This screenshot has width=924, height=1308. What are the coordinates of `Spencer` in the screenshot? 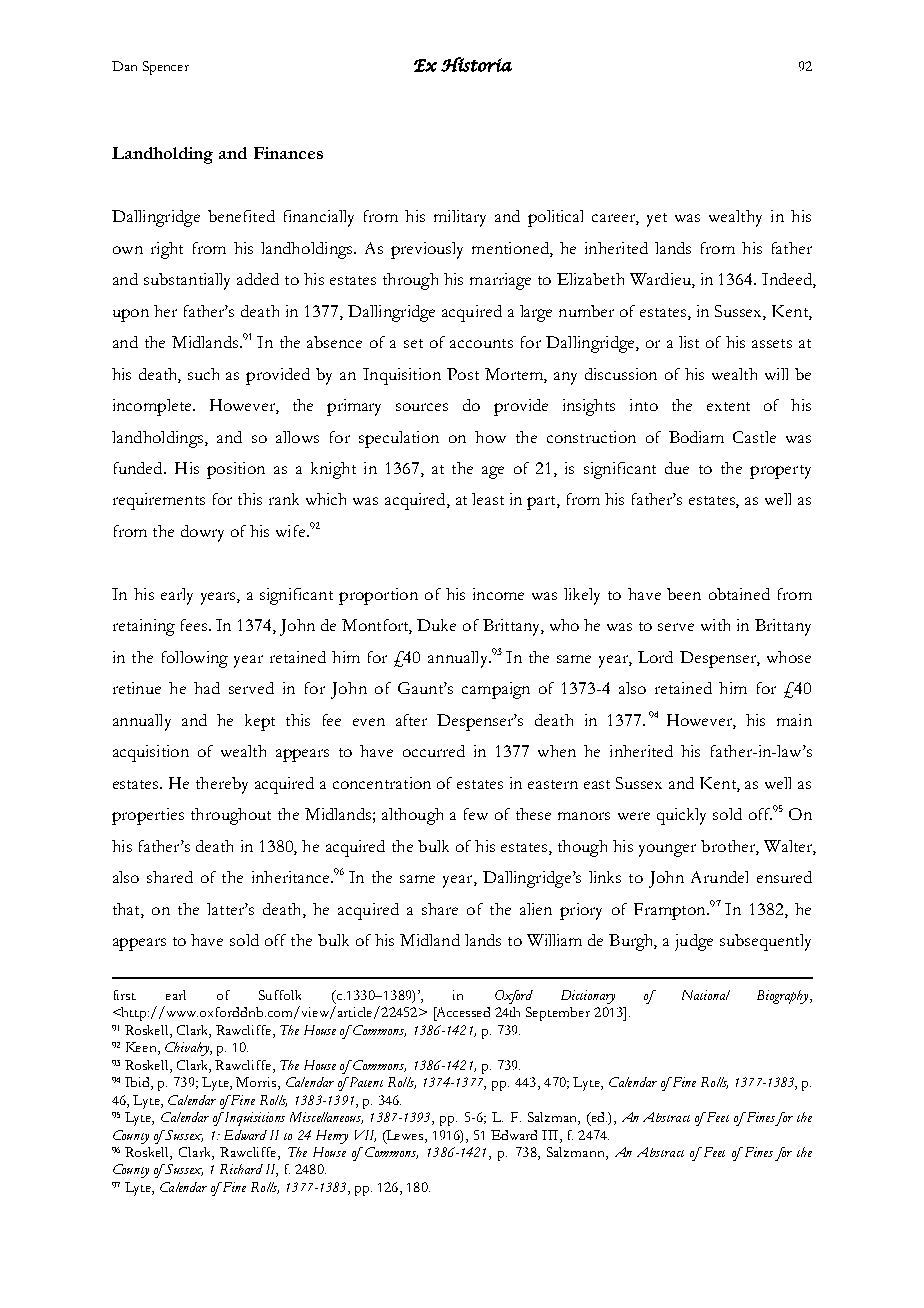 It's located at (166, 68).
